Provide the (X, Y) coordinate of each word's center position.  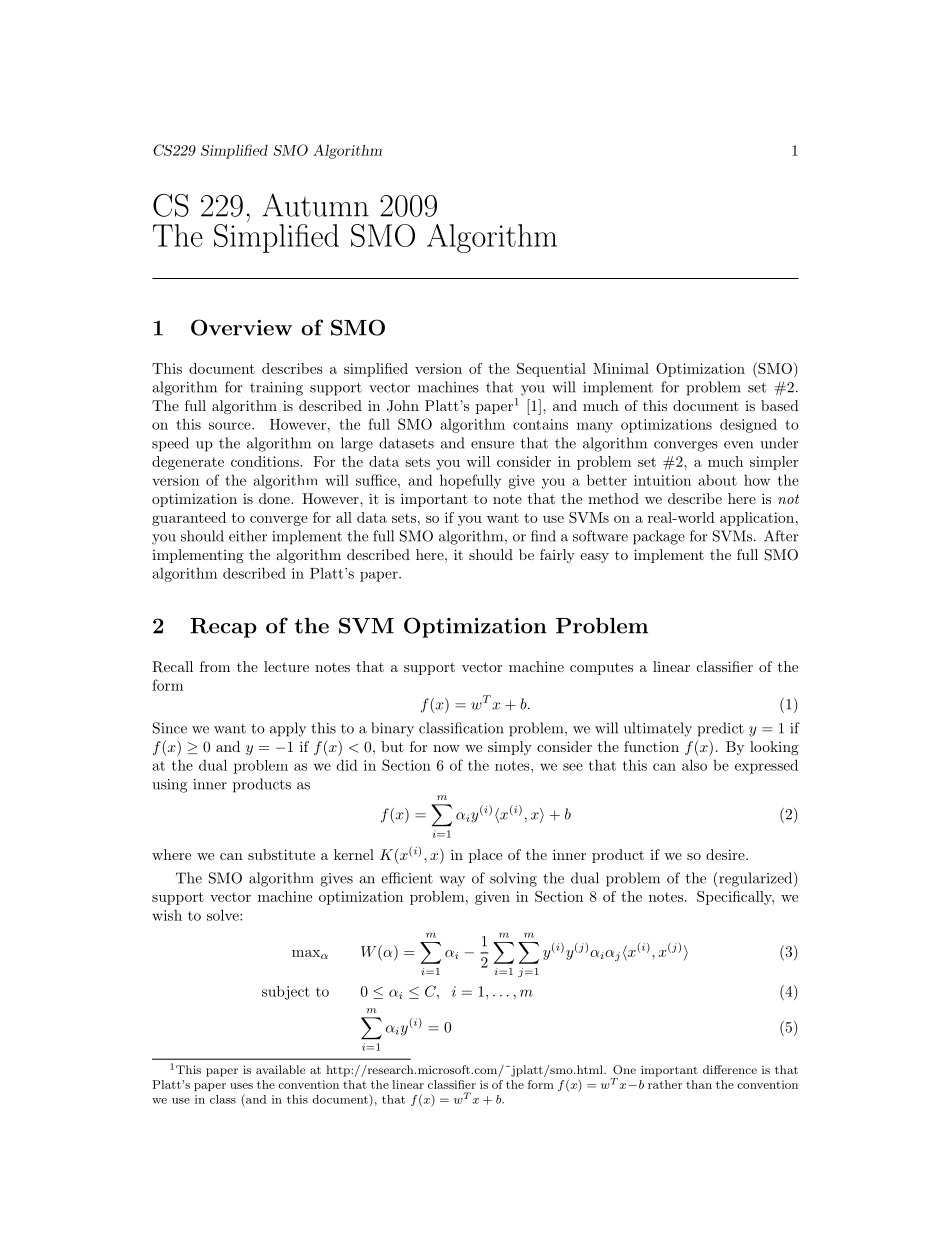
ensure (492, 445)
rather (665, 1084)
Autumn (315, 205)
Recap (223, 628)
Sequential (551, 370)
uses (241, 1086)
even (738, 445)
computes (601, 669)
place (485, 856)
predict (720, 729)
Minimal (621, 368)
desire (726, 854)
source (231, 426)
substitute (281, 854)
